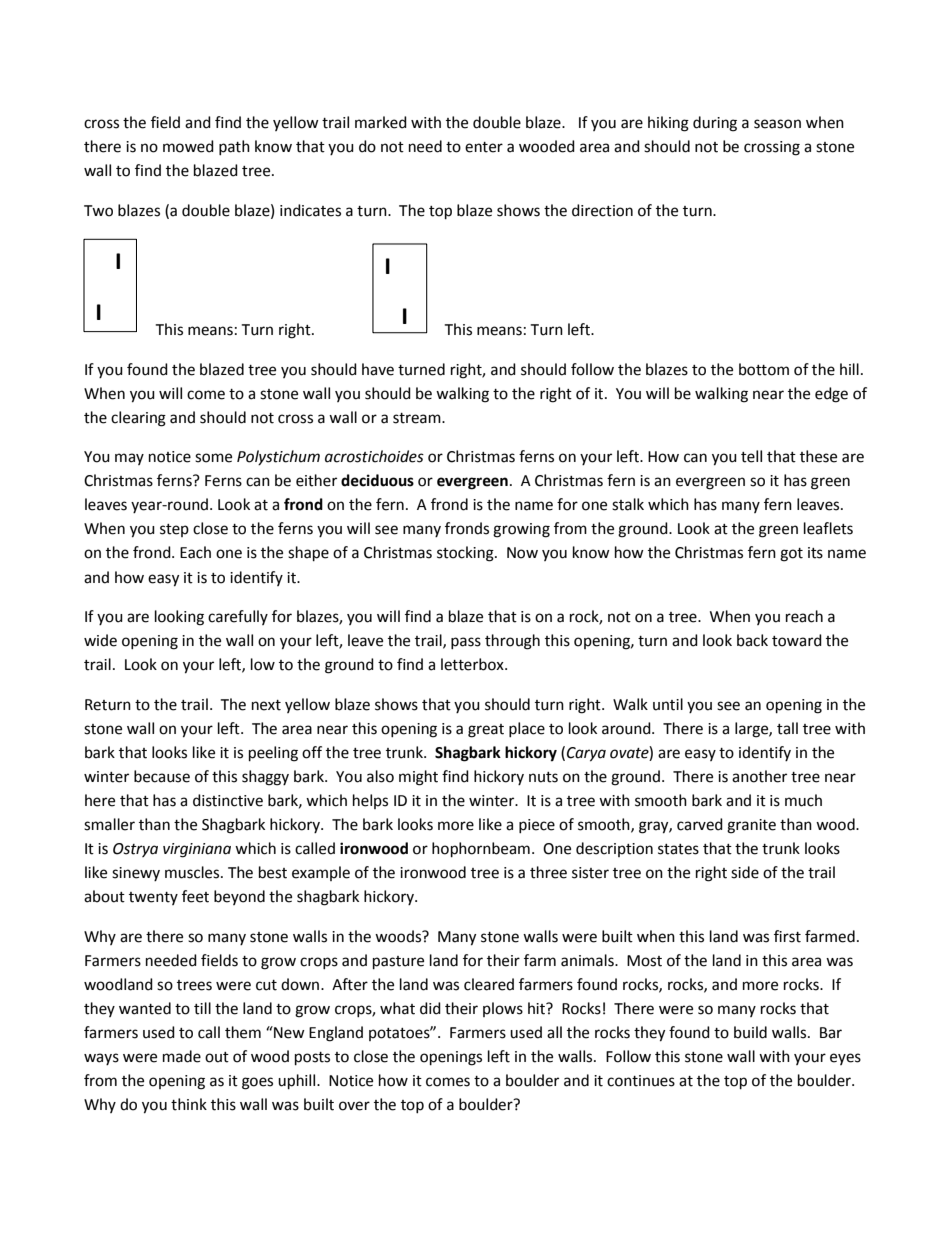  What do you see at coordinates (238, 617) in the screenshot?
I see `carefully` at bounding box center [238, 617].
